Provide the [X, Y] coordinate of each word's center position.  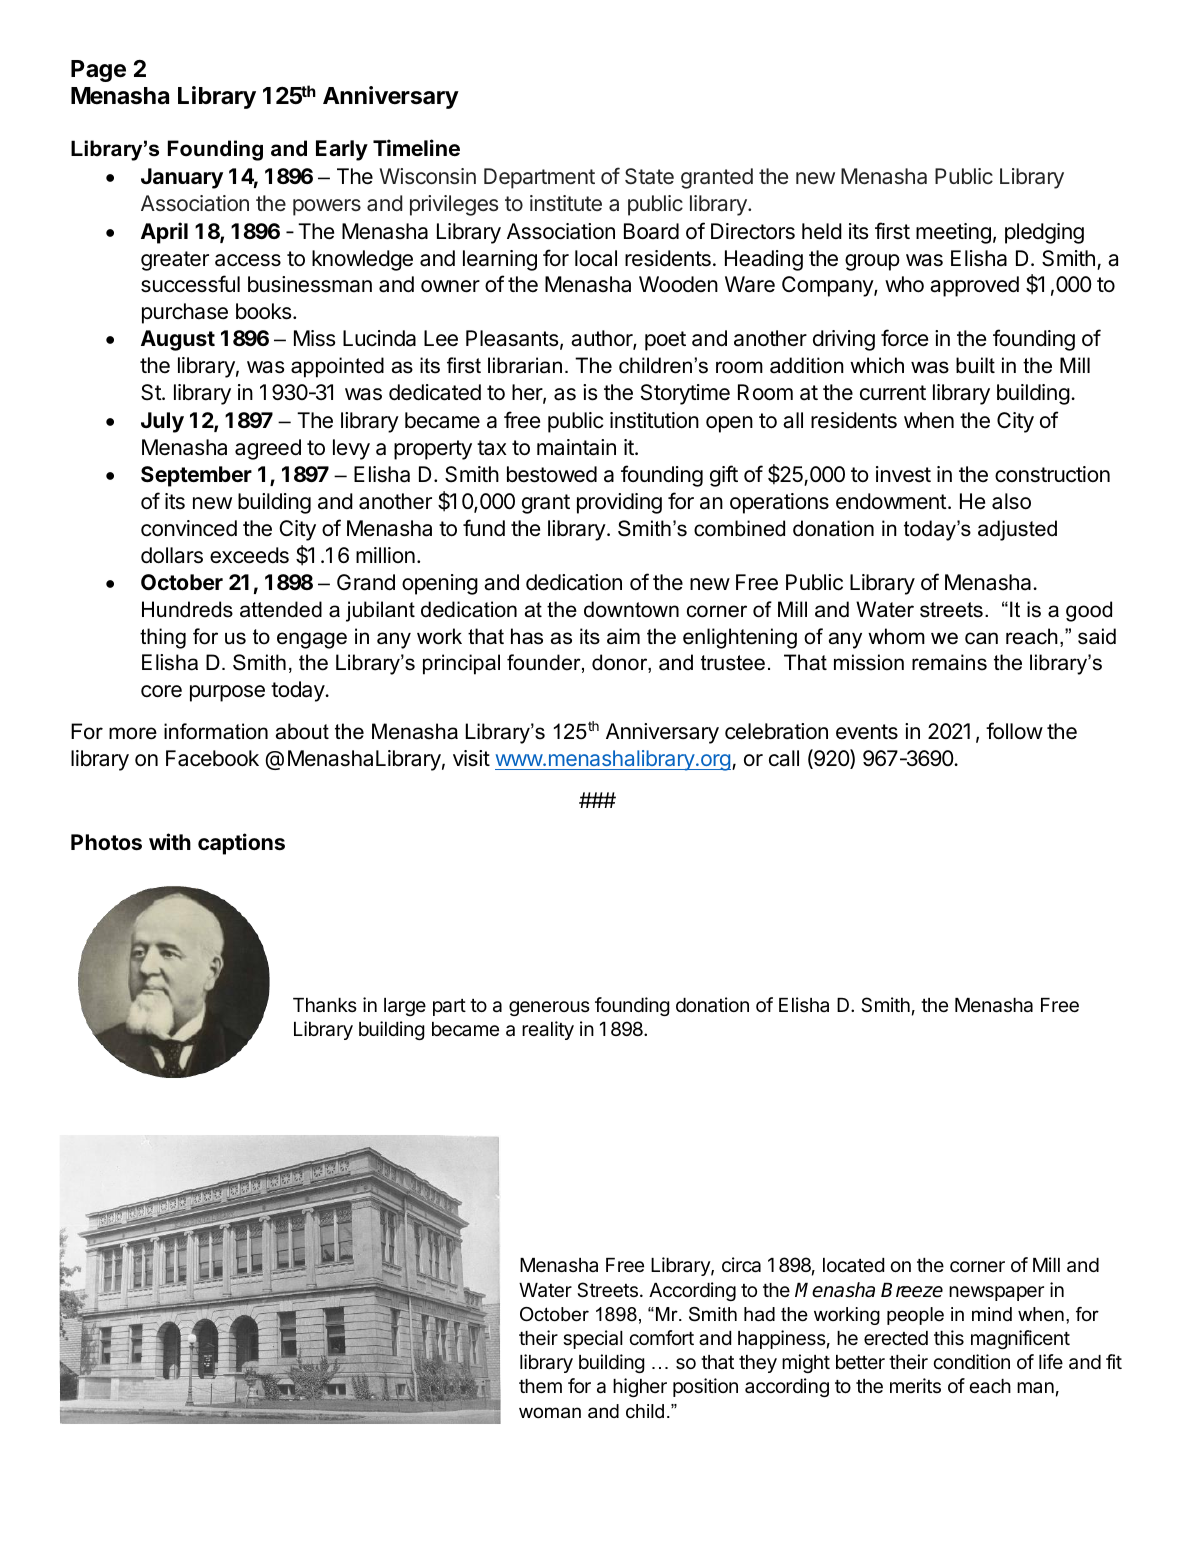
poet [665, 341]
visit [471, 758]
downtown [631, 609]
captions [241, 844]
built [975, 365]
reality [548, 1030]
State [649, 176]
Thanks [325, 1005]
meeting [953, 233]
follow [1014, 731]
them [540, 1386]
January [182, 178]
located [853, 1265]
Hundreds [187, 609]
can [981, 638]
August [178, 340]
